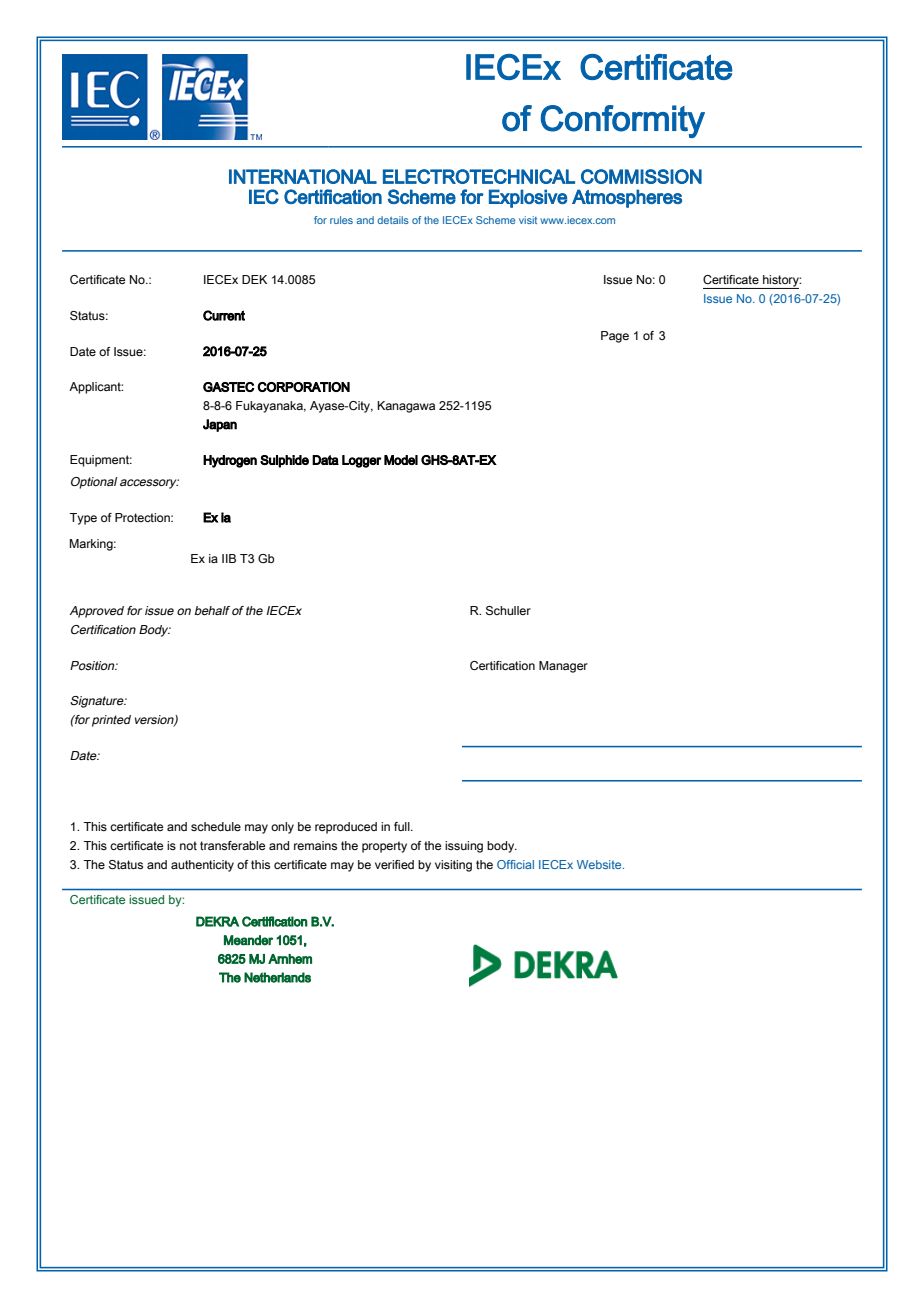  What do you see at coordinates (361, 461) in the screenshot?
I see `Logger` at bounding box center [361, 461].
